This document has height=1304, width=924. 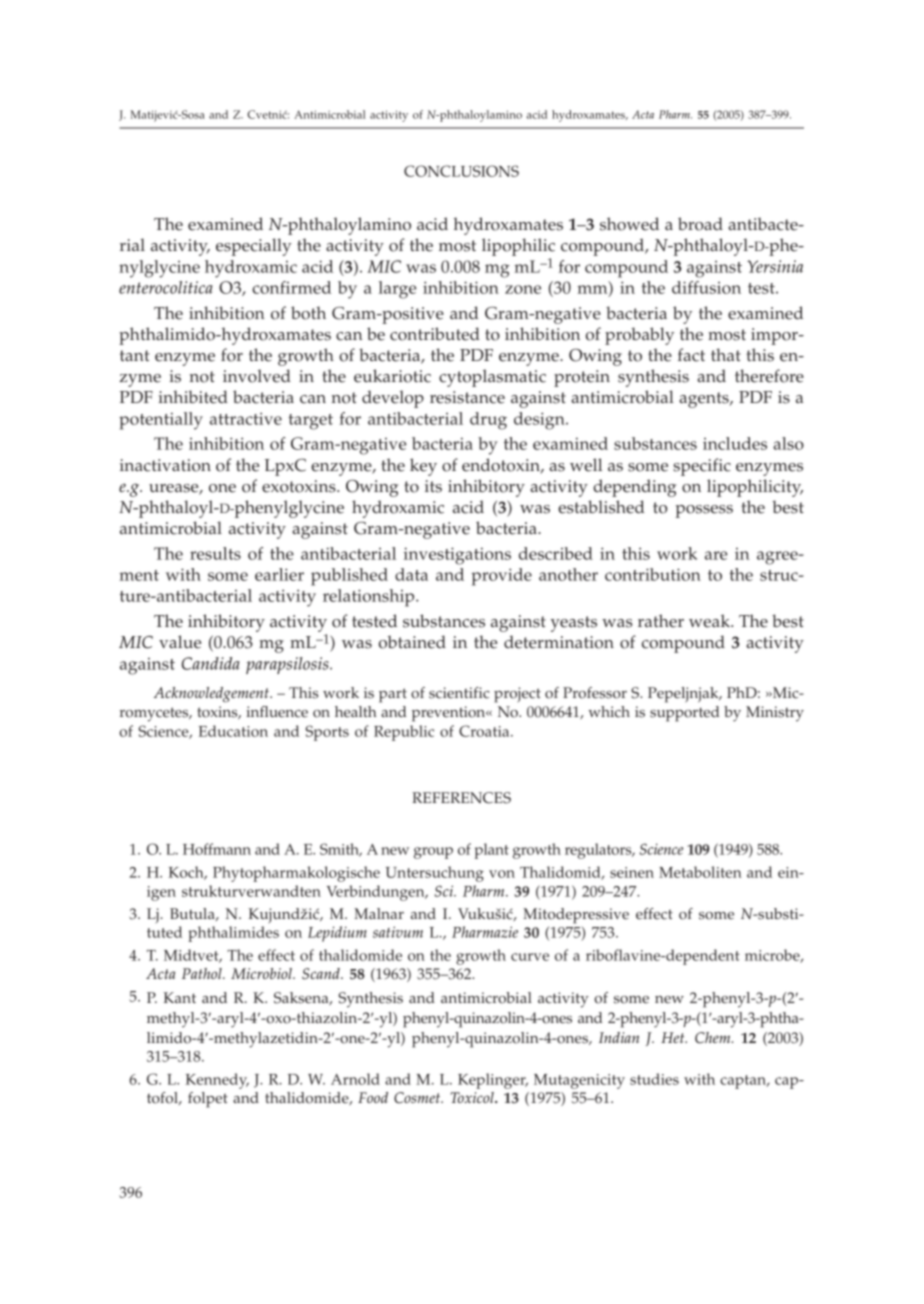 What do you see at coordinates (473, 1097) in the document?
I see `Toxicol` at bounding box center [473, 1097].
